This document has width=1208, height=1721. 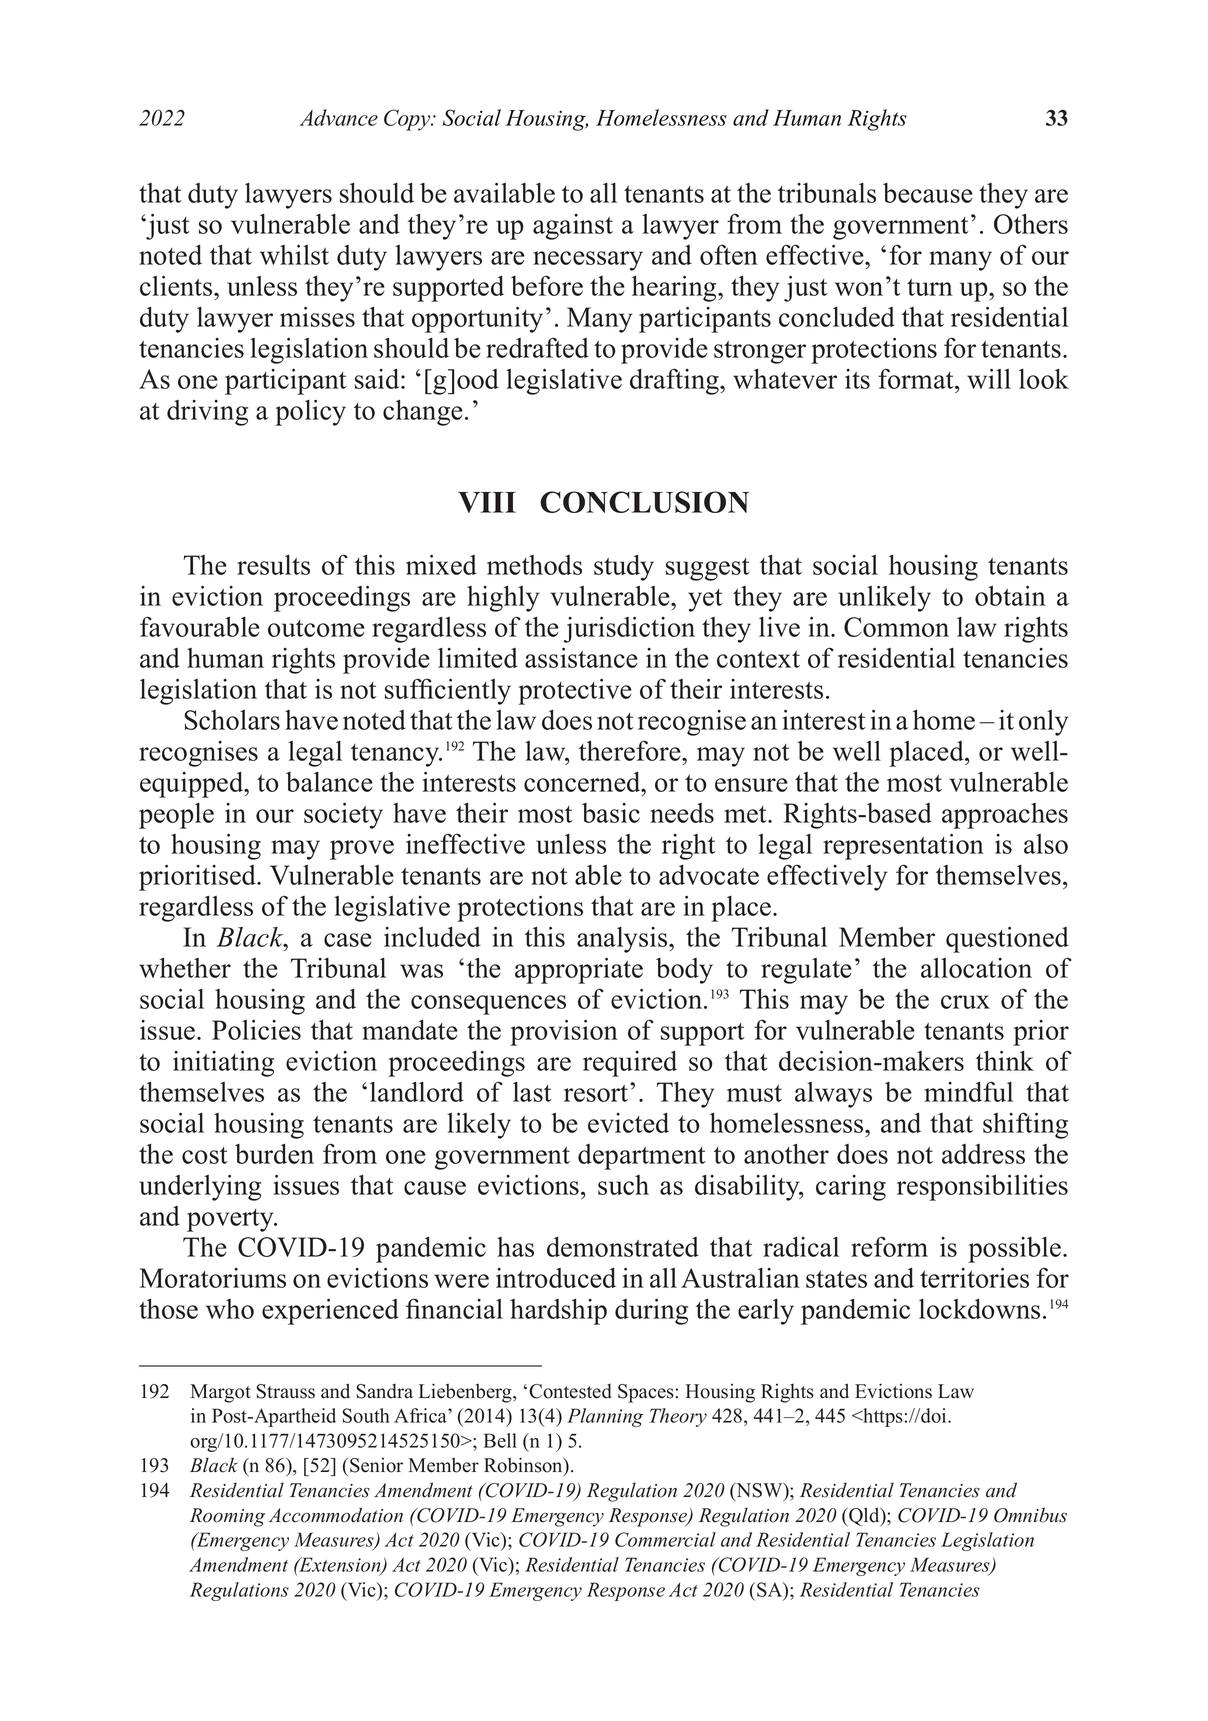 What do you see at coordinates (1030, 1515) in the document?
I see `Omnibus` at bounding box center [1030, 1515].
